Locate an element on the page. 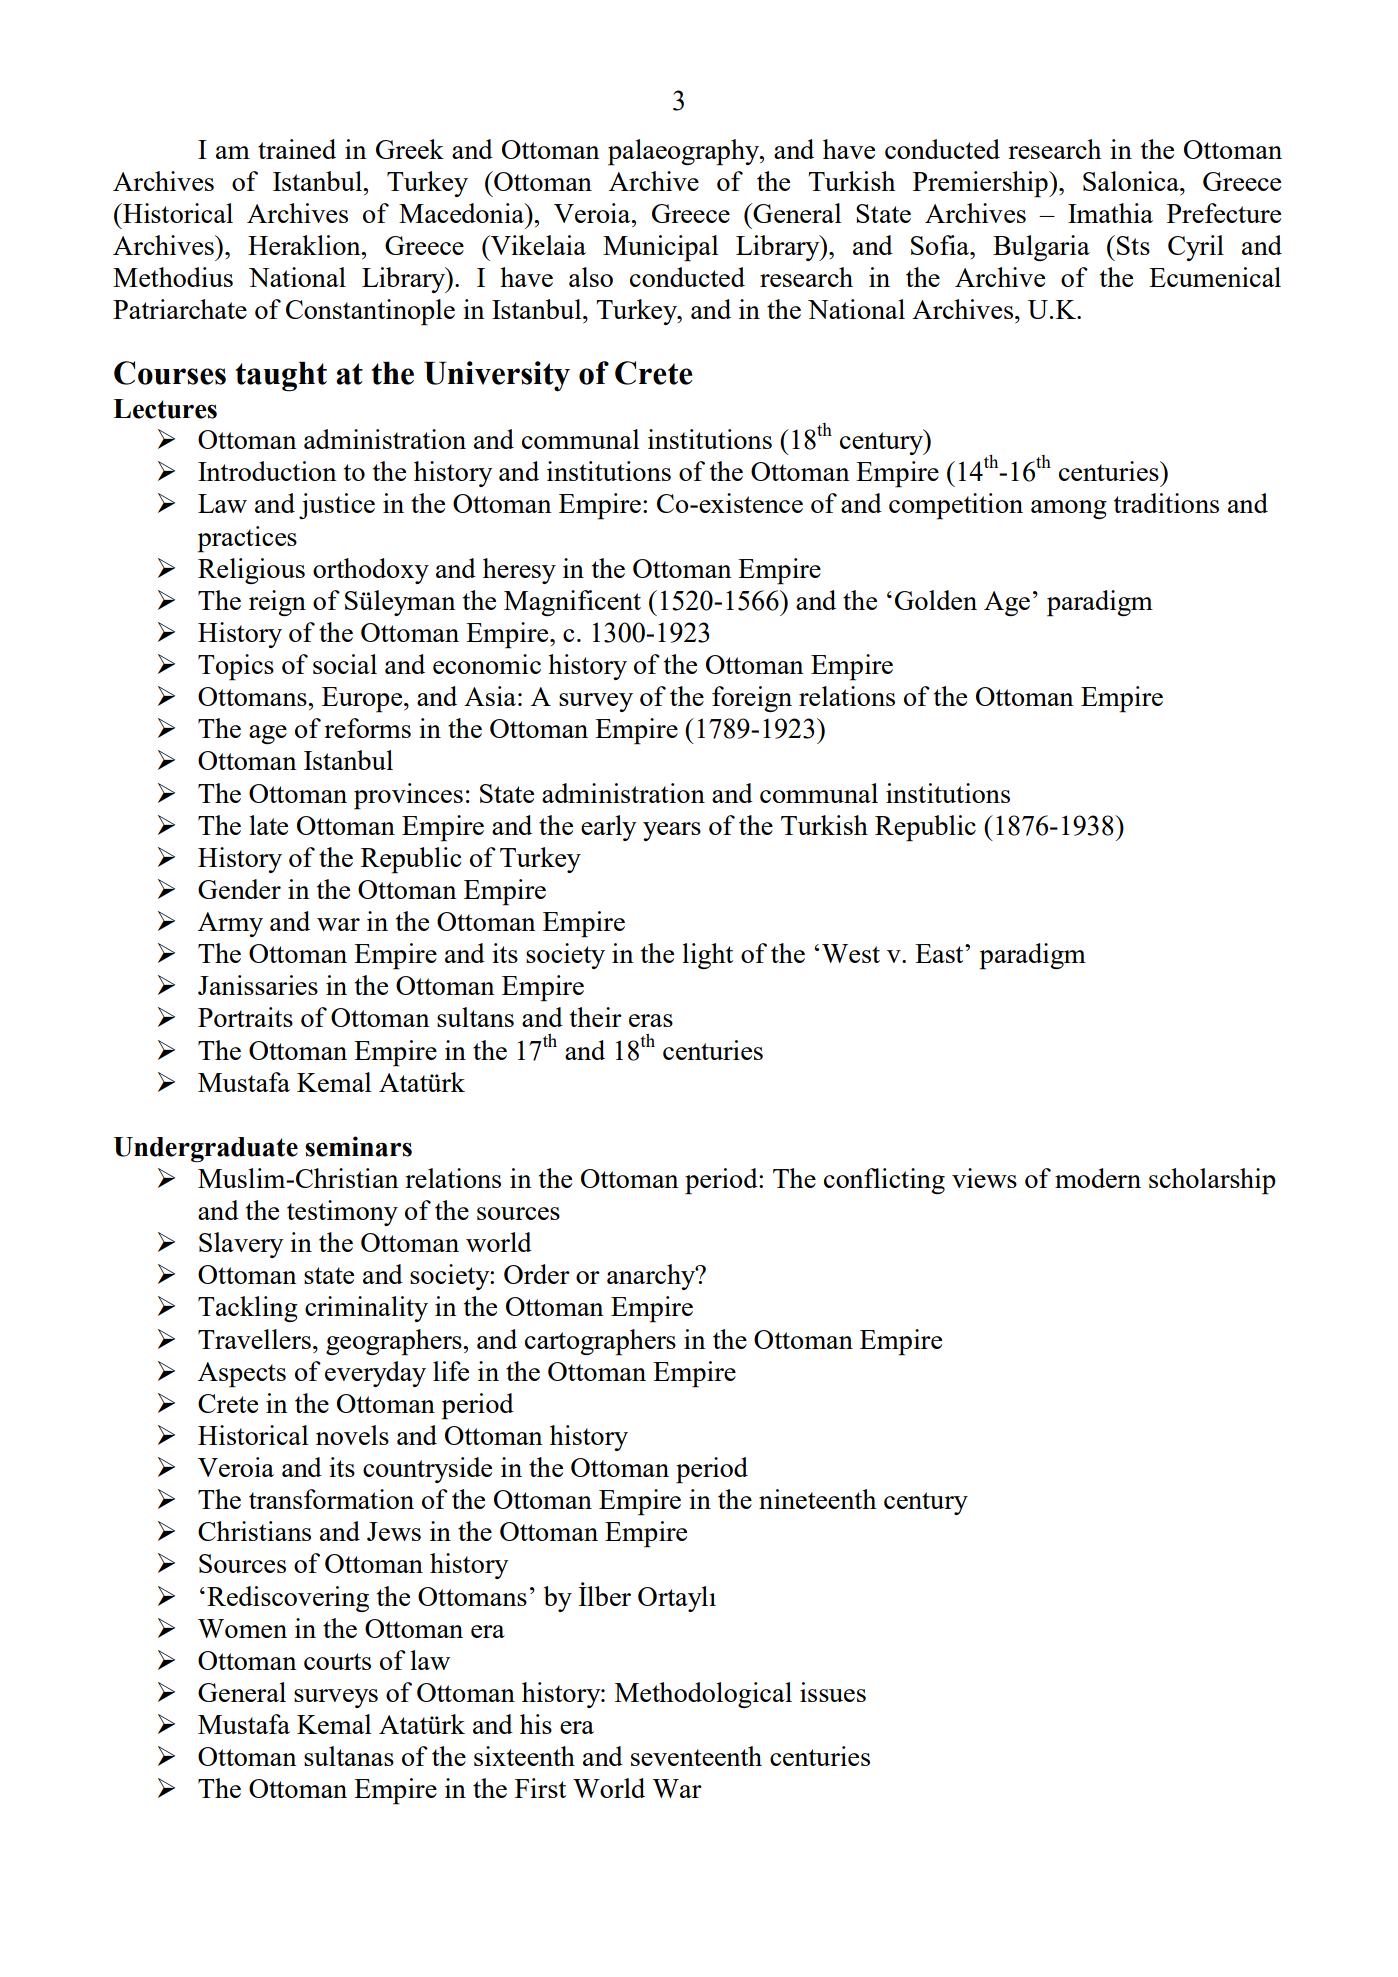 The width and height of the image is (1398, 1977). sultanas is located at coordinates (349, 1756).
